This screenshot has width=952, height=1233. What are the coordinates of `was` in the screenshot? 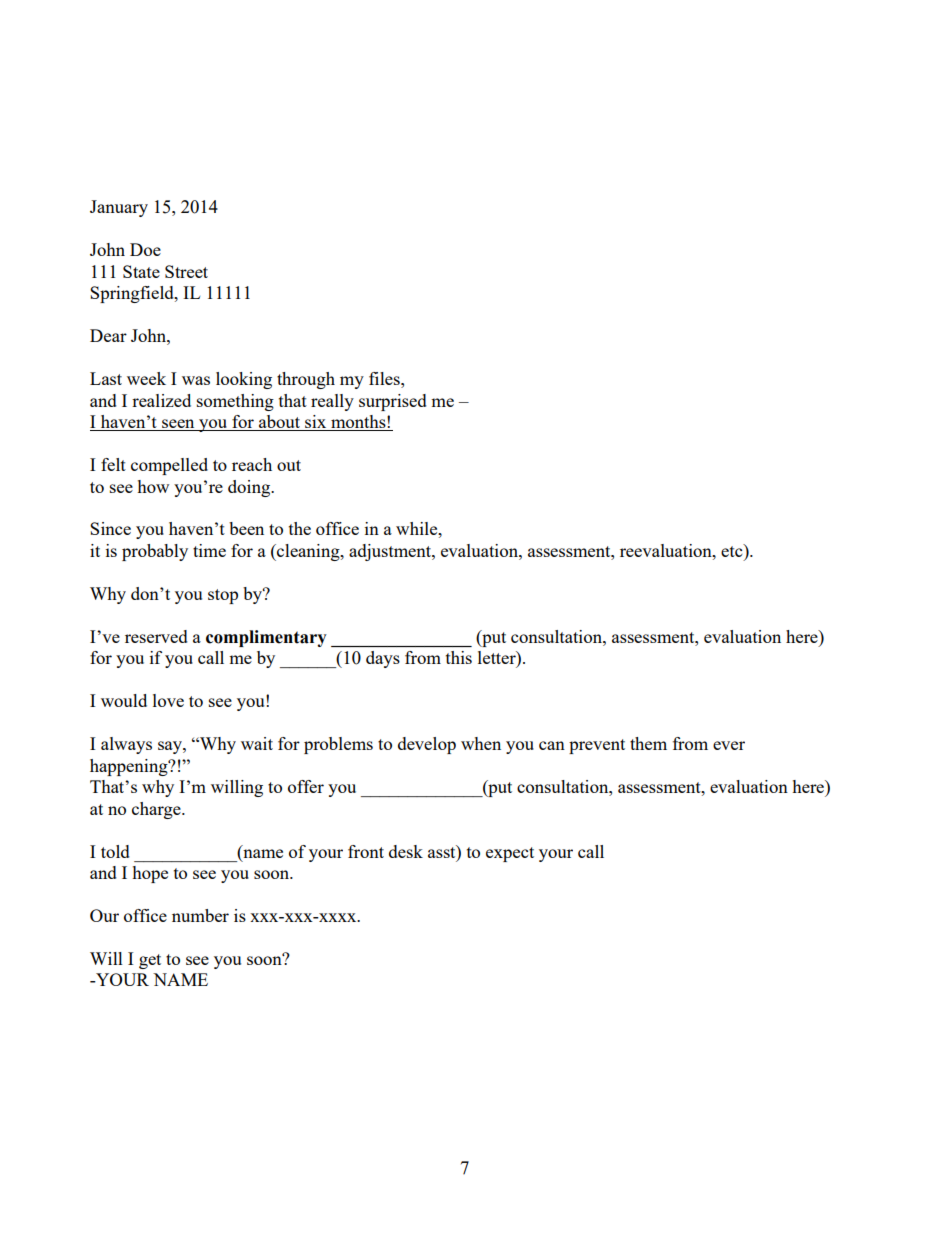 It's located at (196, 380).
